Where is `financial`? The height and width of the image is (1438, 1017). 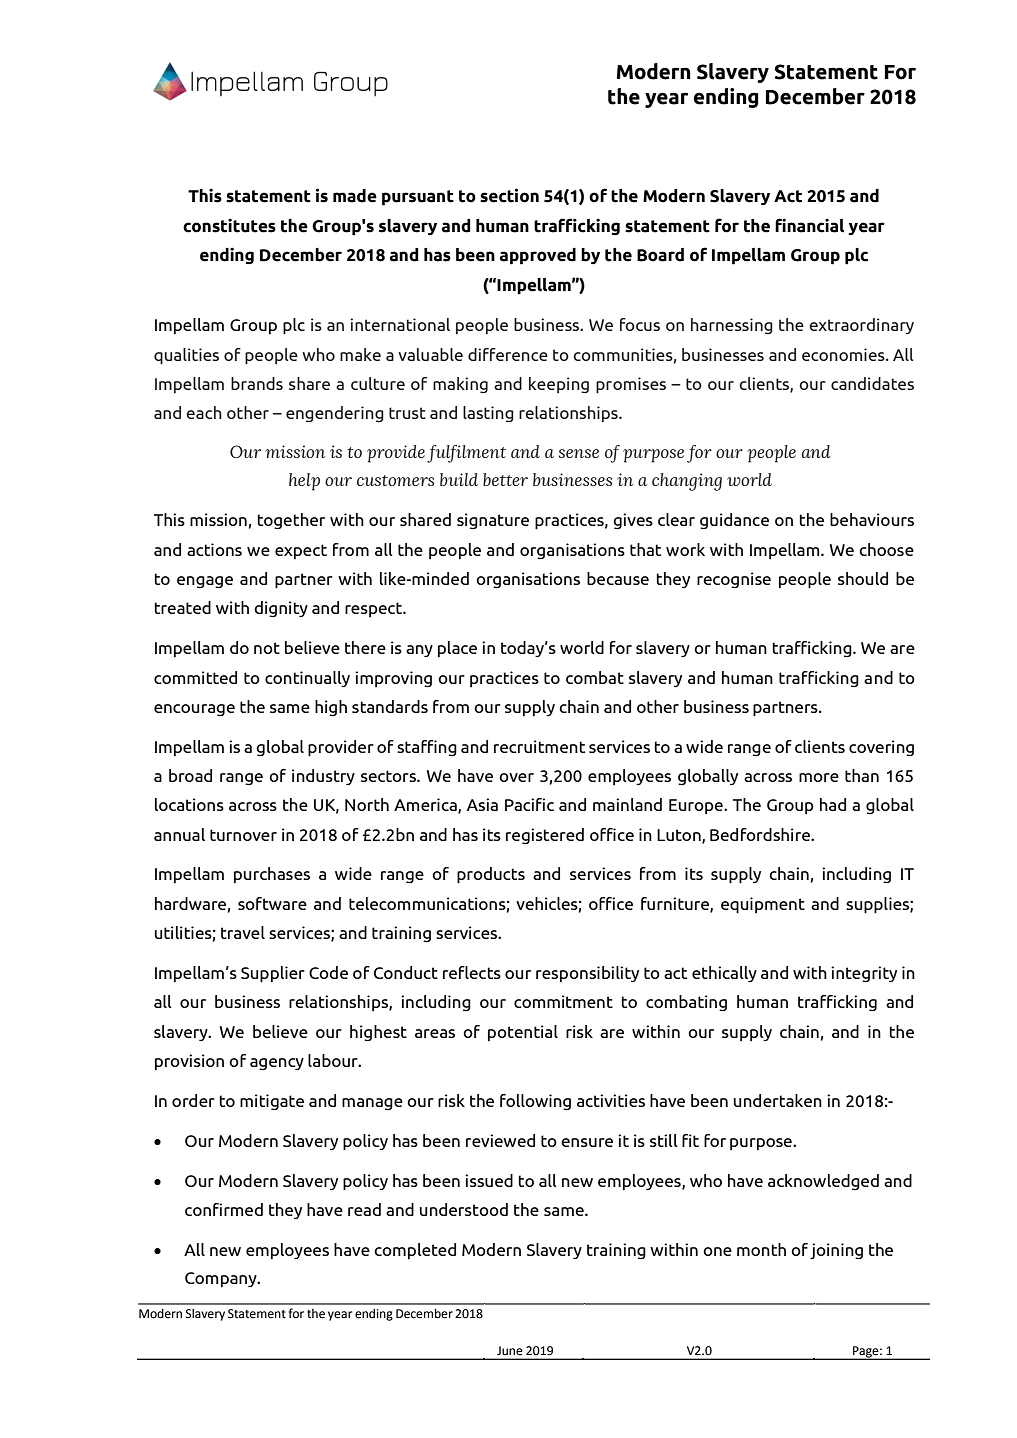
financial is located at coordinates (809, 225).
